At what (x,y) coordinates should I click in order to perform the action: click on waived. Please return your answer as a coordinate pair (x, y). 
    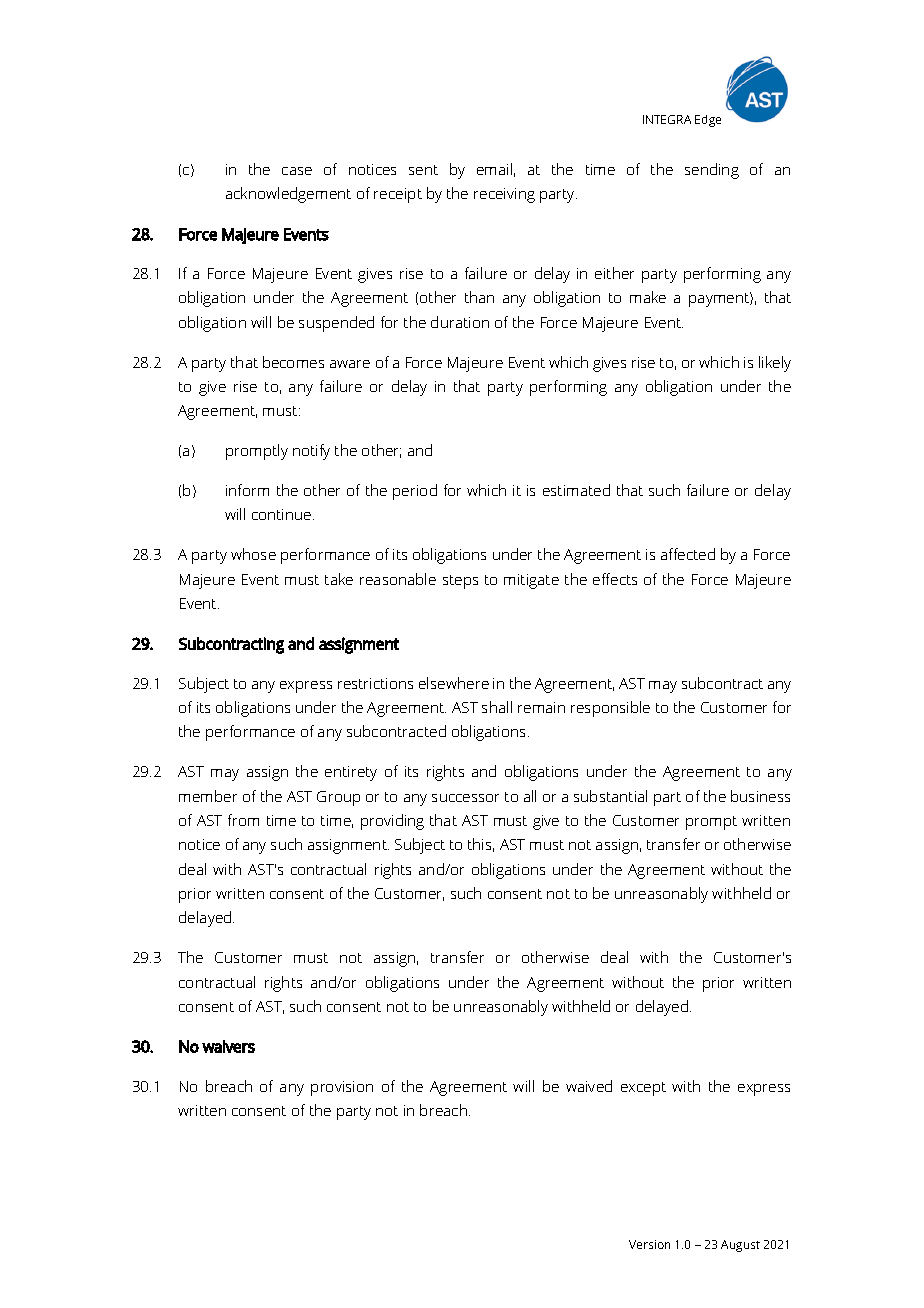
    Looking at the image, I should click on (589, 1086).
